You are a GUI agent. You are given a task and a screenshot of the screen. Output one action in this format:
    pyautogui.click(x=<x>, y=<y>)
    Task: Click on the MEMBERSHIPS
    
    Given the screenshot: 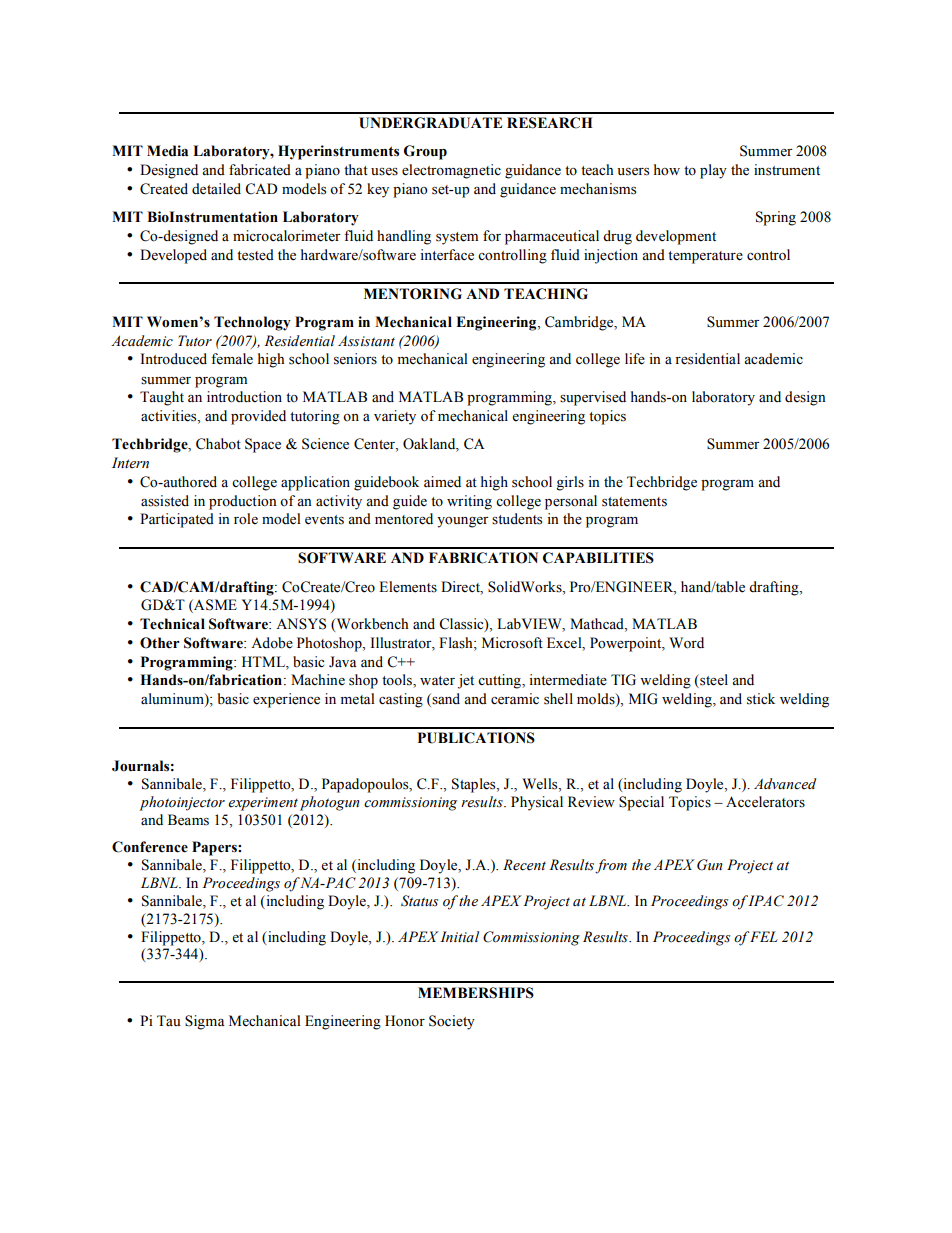 What is the action you would take?
    pyautogui.click(x=476, y=993)
